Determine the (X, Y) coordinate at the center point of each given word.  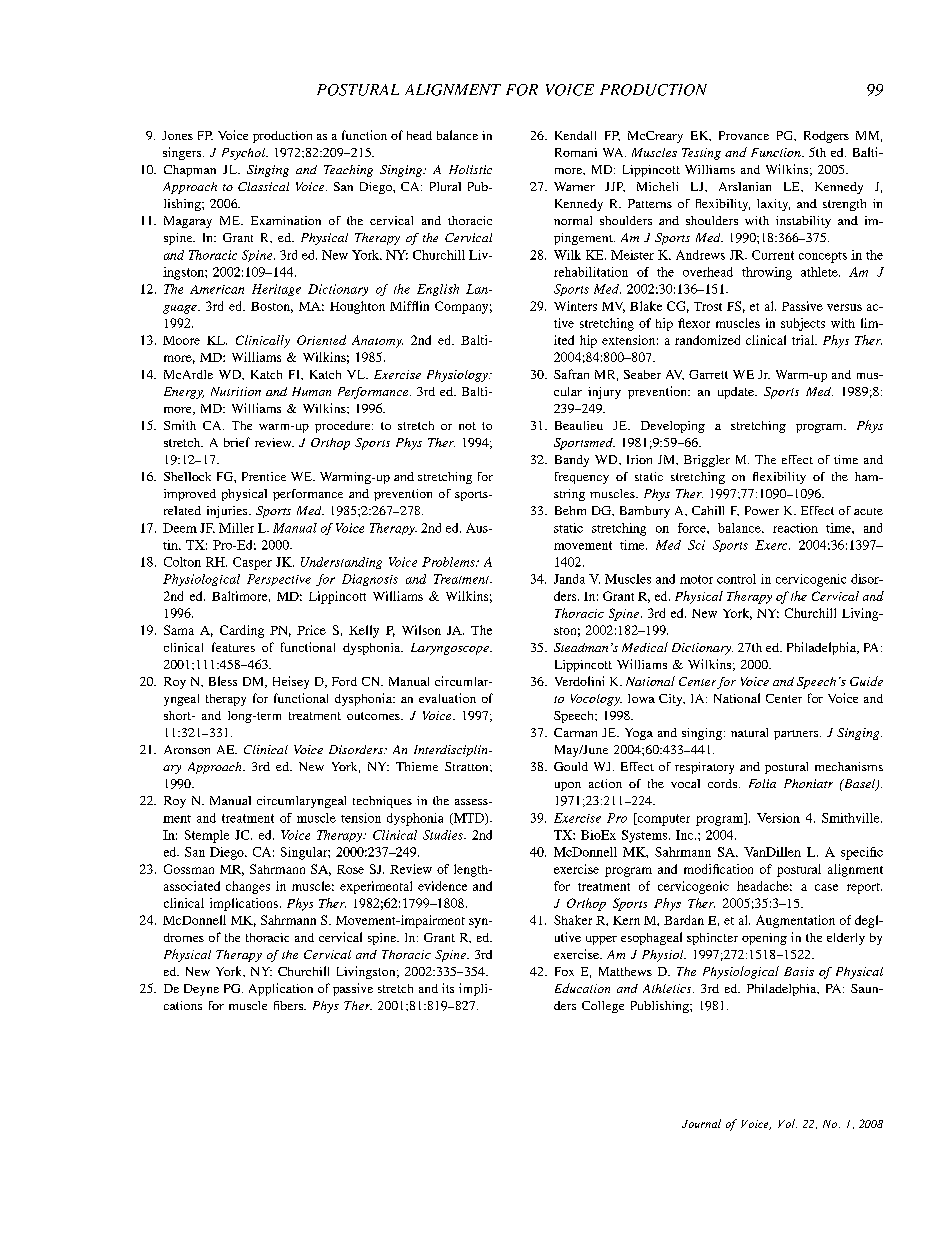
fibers (289, 1005)
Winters (575, 306)
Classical (263, 186)
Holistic (470, 169)
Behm (570, 510)
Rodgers (826, 137)
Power (762, 510)
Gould (571, 766)
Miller (236, 528)
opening (764, 939)
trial (804, 340)
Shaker (573, 920)
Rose (350, 869)
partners (797, 735)
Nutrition (236, 391)
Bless (223, 681)
